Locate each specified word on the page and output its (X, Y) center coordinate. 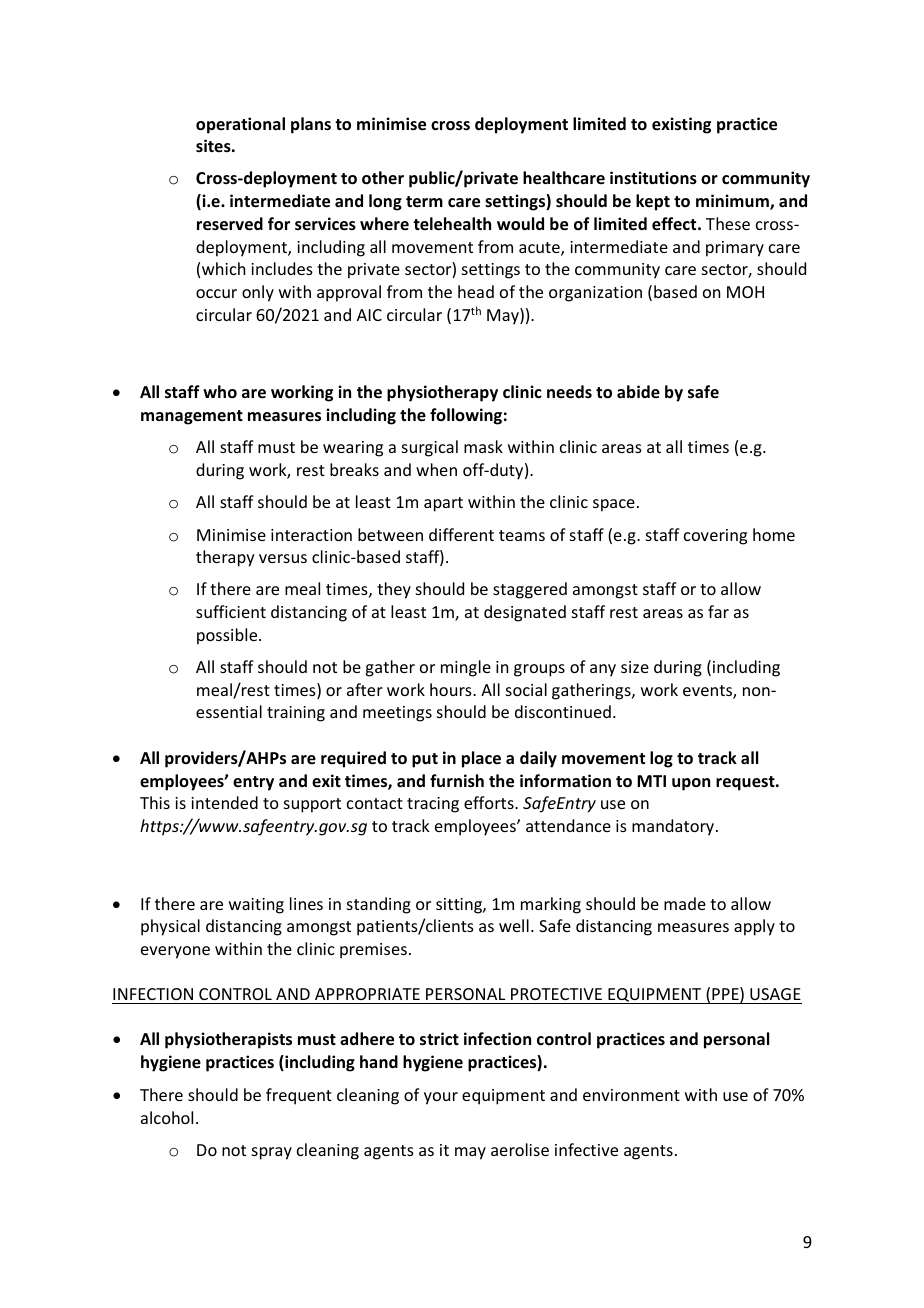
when (436, 469)
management (192, 417)
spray (272, 1153)
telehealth (452, 224)
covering (715, 537)
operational (240, 125)
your (441, 1098)
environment (631, 1095)
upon (691, 784)
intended (224, 802)
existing (681, 125)
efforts (490, 802)
